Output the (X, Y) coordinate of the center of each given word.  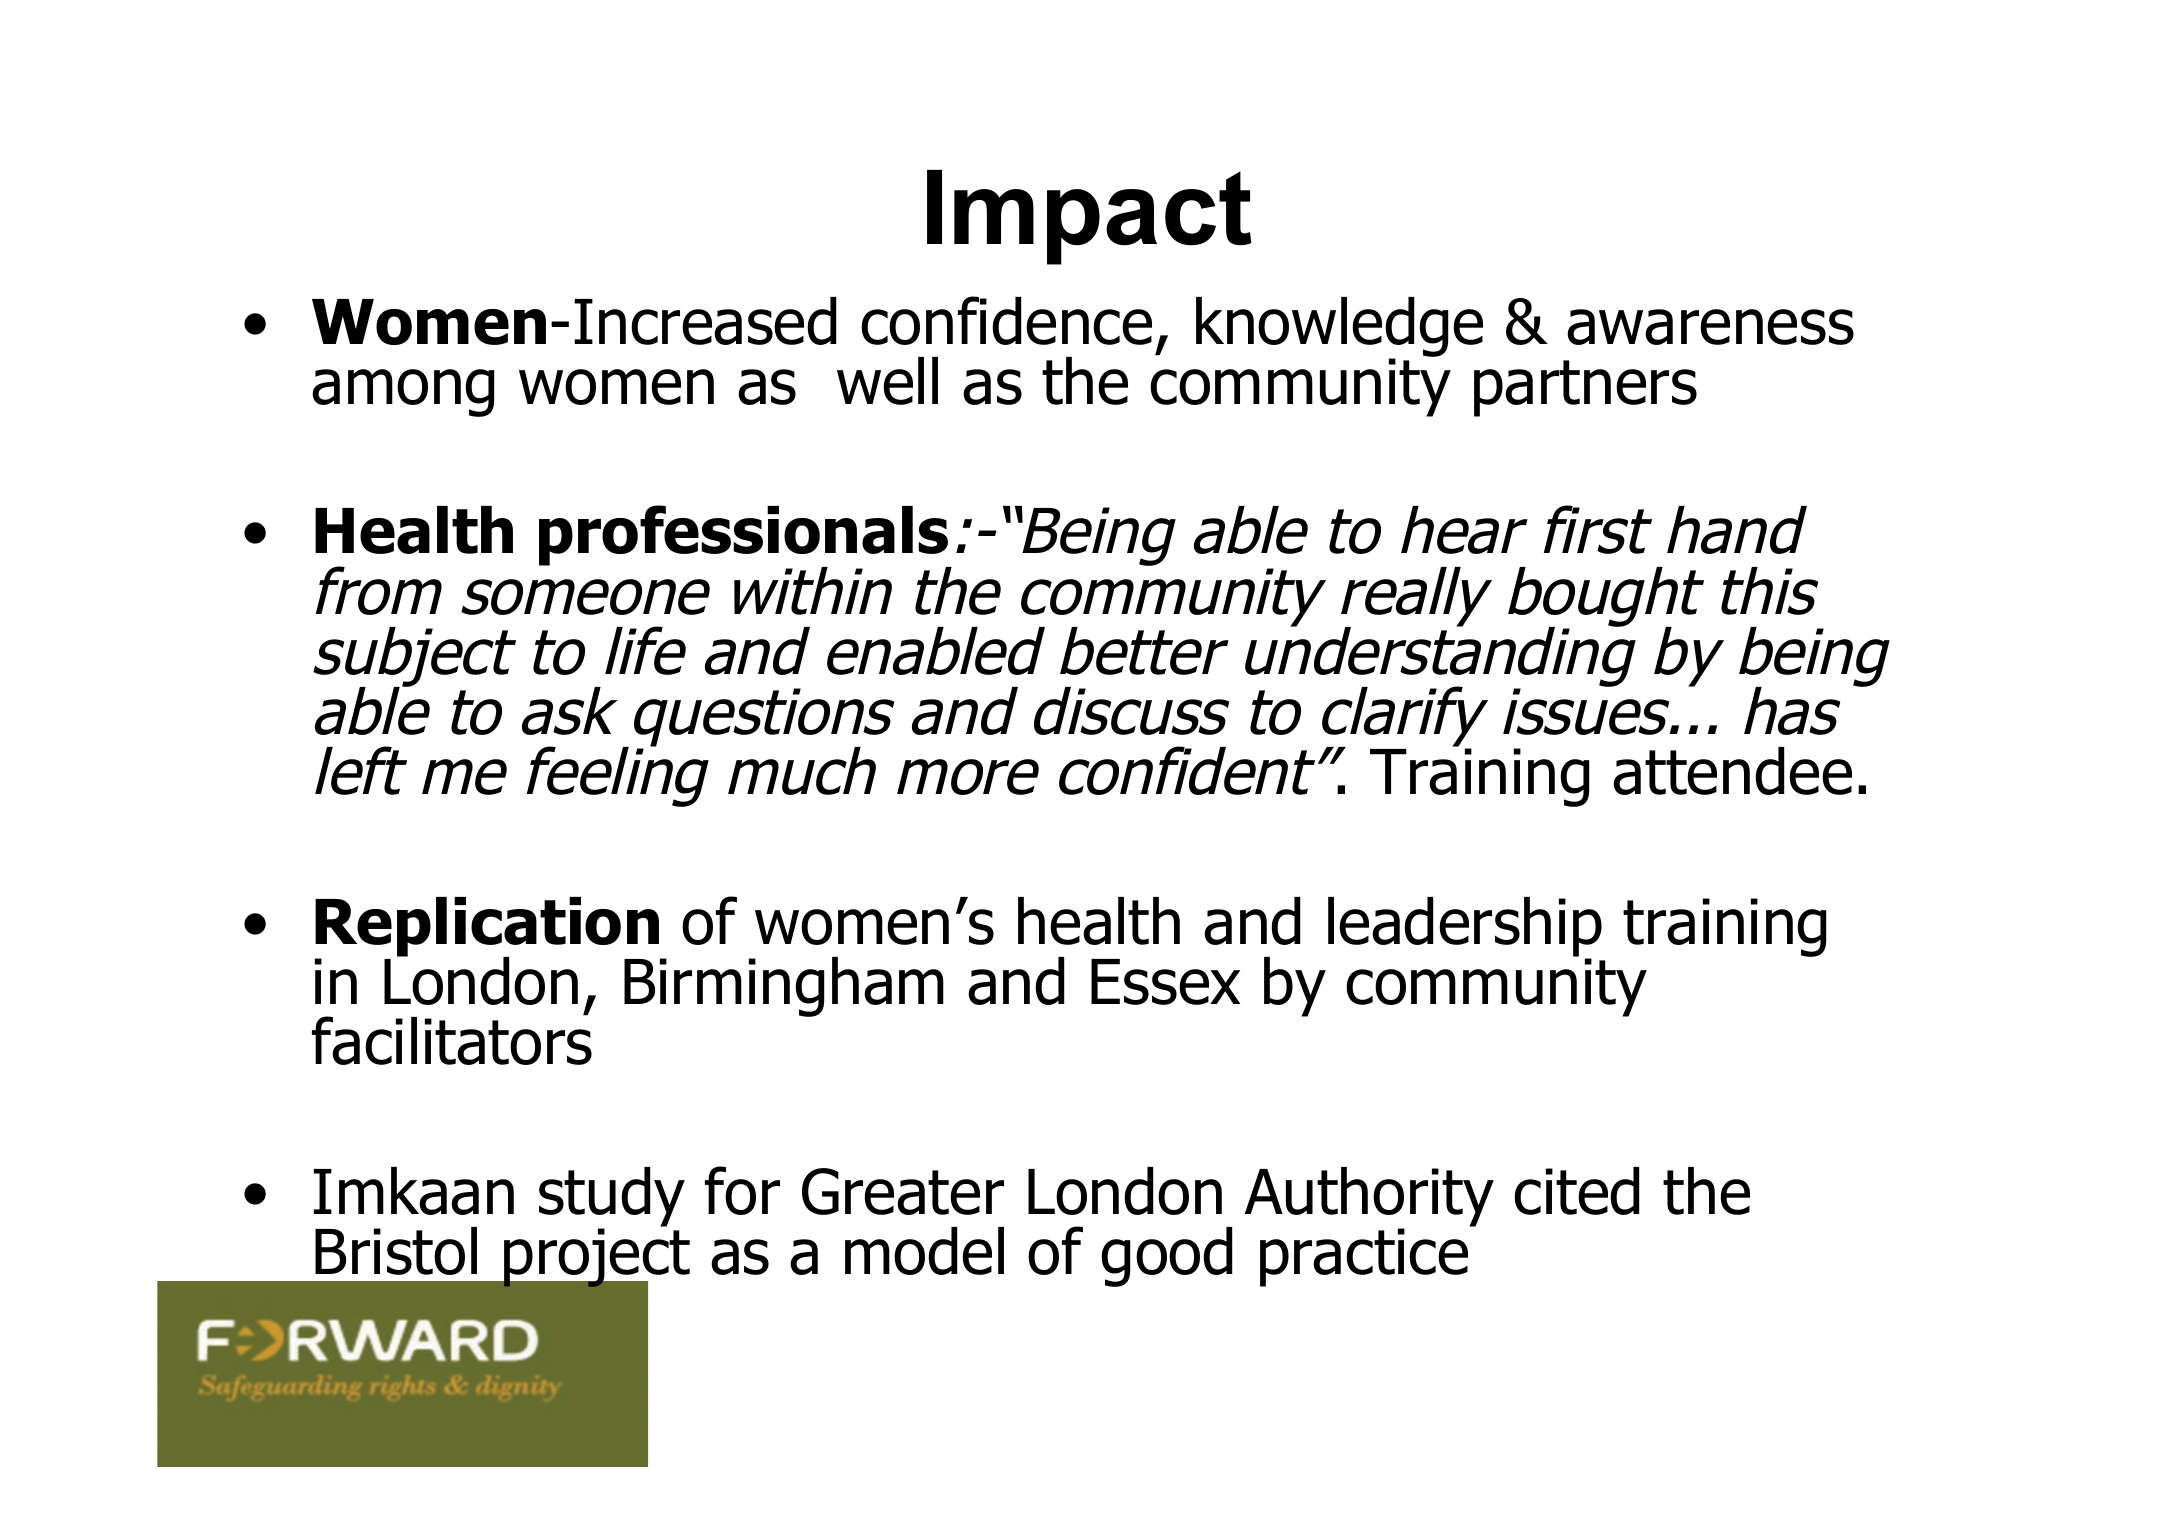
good (1166, 1257)
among (403, 393)
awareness (1710, 327)
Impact (1089, 217)
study (612, 1198)
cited (1576, 1191)
